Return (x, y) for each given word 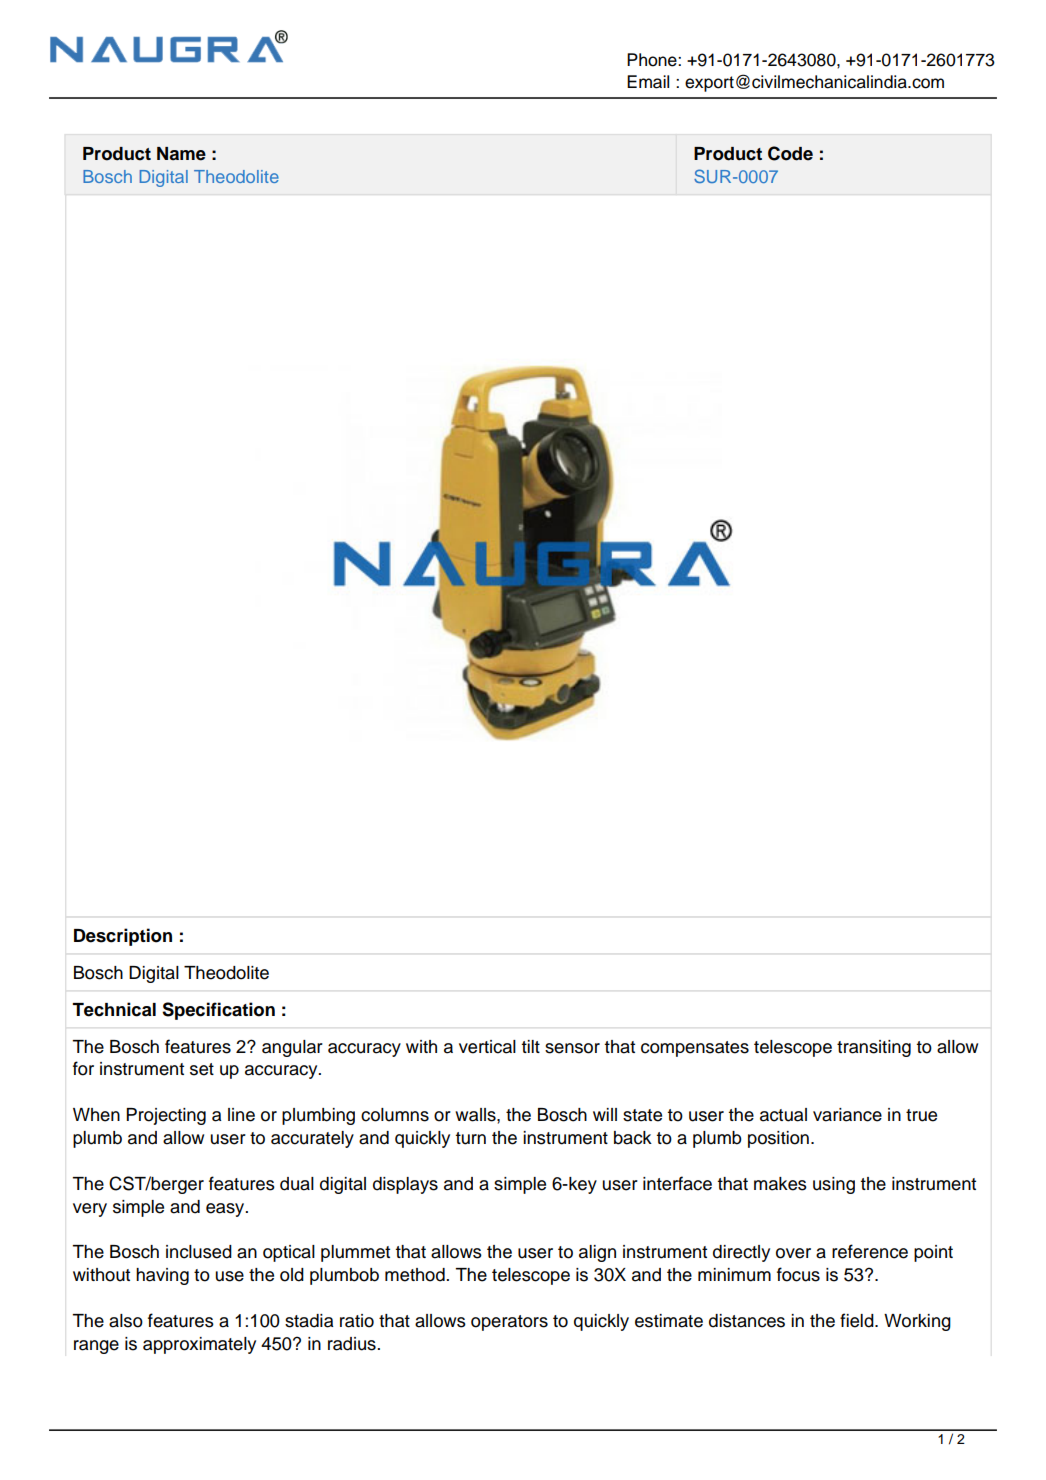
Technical (114, 1009)
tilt (530, 1046)
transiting (874, 1048)
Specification (218, 1011)
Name (181, 154)
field (858, 1320)
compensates (695, 1049)
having (162, 1276)
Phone (653, 60)
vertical (487, 1047)
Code (790, 153)
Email (648, 82)
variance (847, 1115)
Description (123, 937)
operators (509, 1323)
